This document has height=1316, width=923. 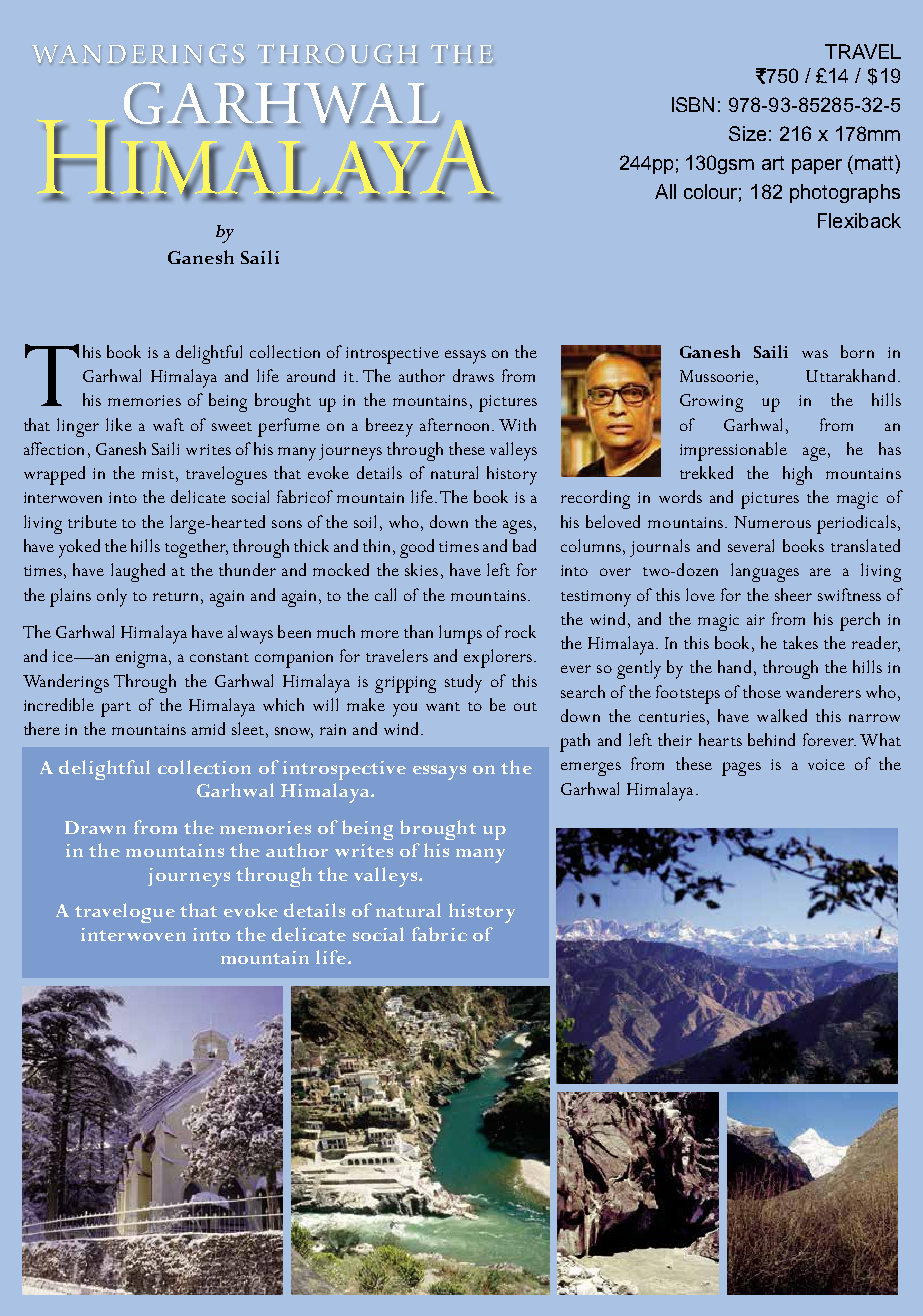 What do you see at coordinates (456, 424) in the document?
I see `afternoon` at bounding box center [456, 424].
